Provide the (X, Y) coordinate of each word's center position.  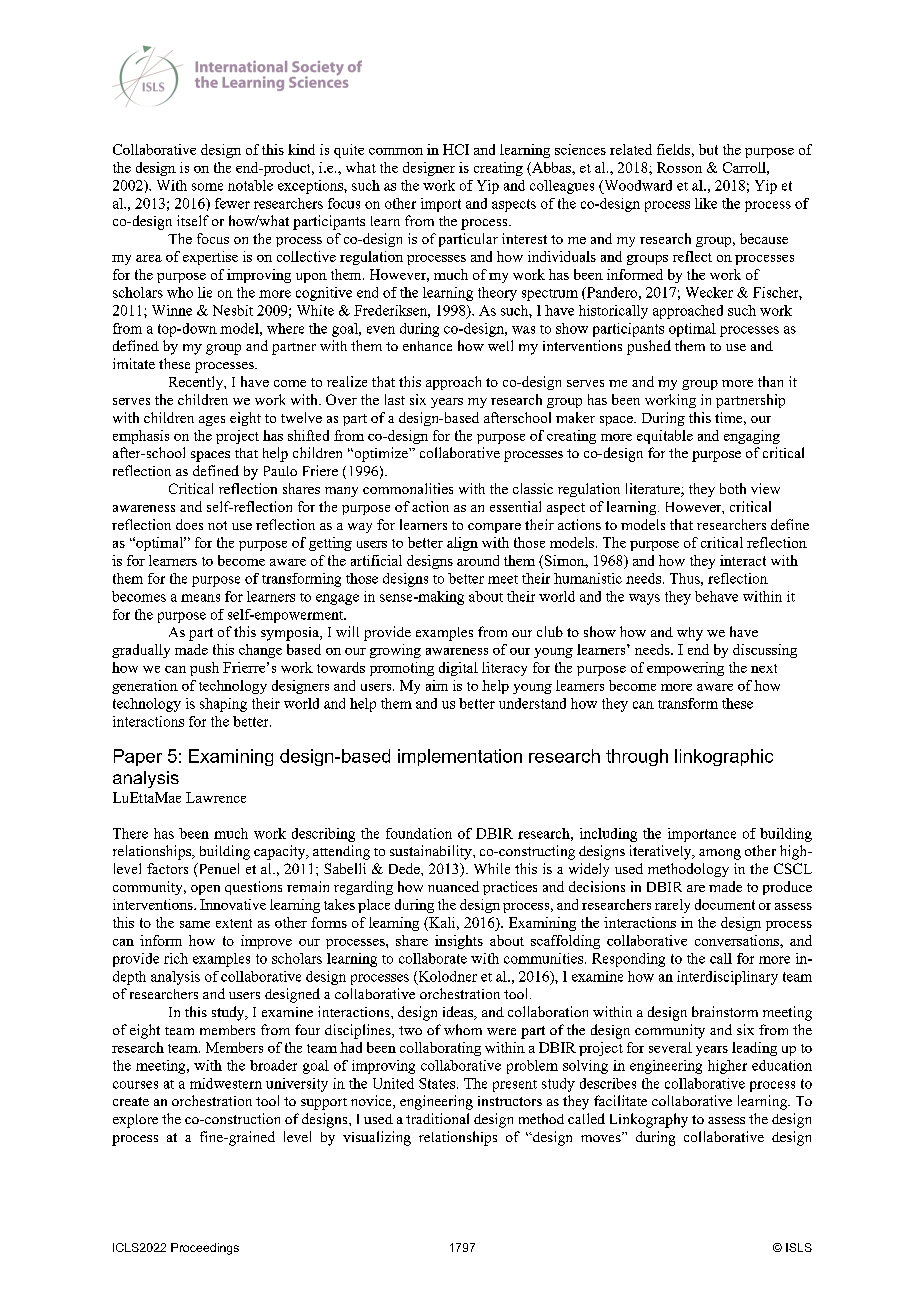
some (207, 187)
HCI (456, 149)
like (706, 203)
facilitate (620, 1100)
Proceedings (205, 1249)
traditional (437, 1118)
